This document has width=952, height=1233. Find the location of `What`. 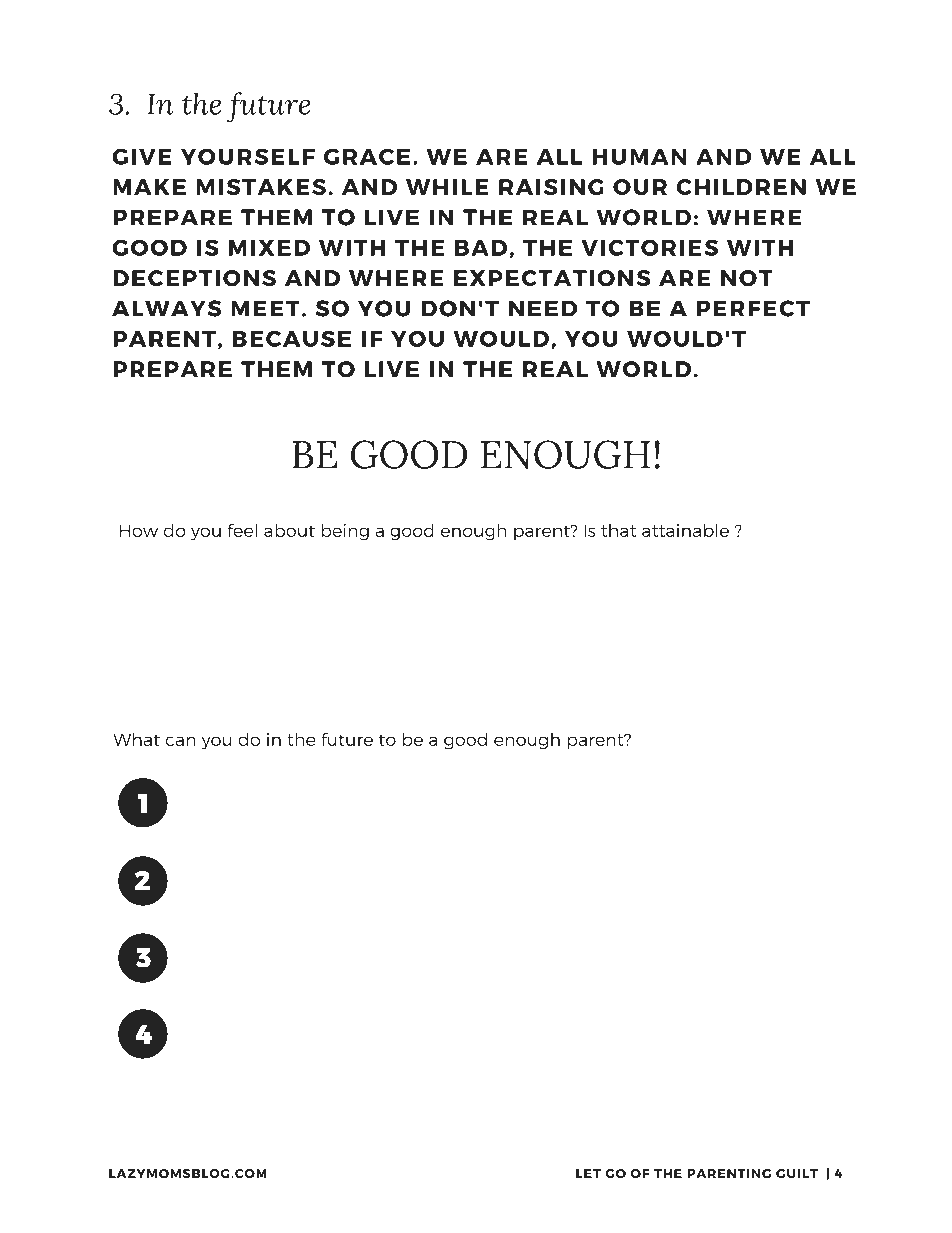

What is located at coordinates (136, 739).
